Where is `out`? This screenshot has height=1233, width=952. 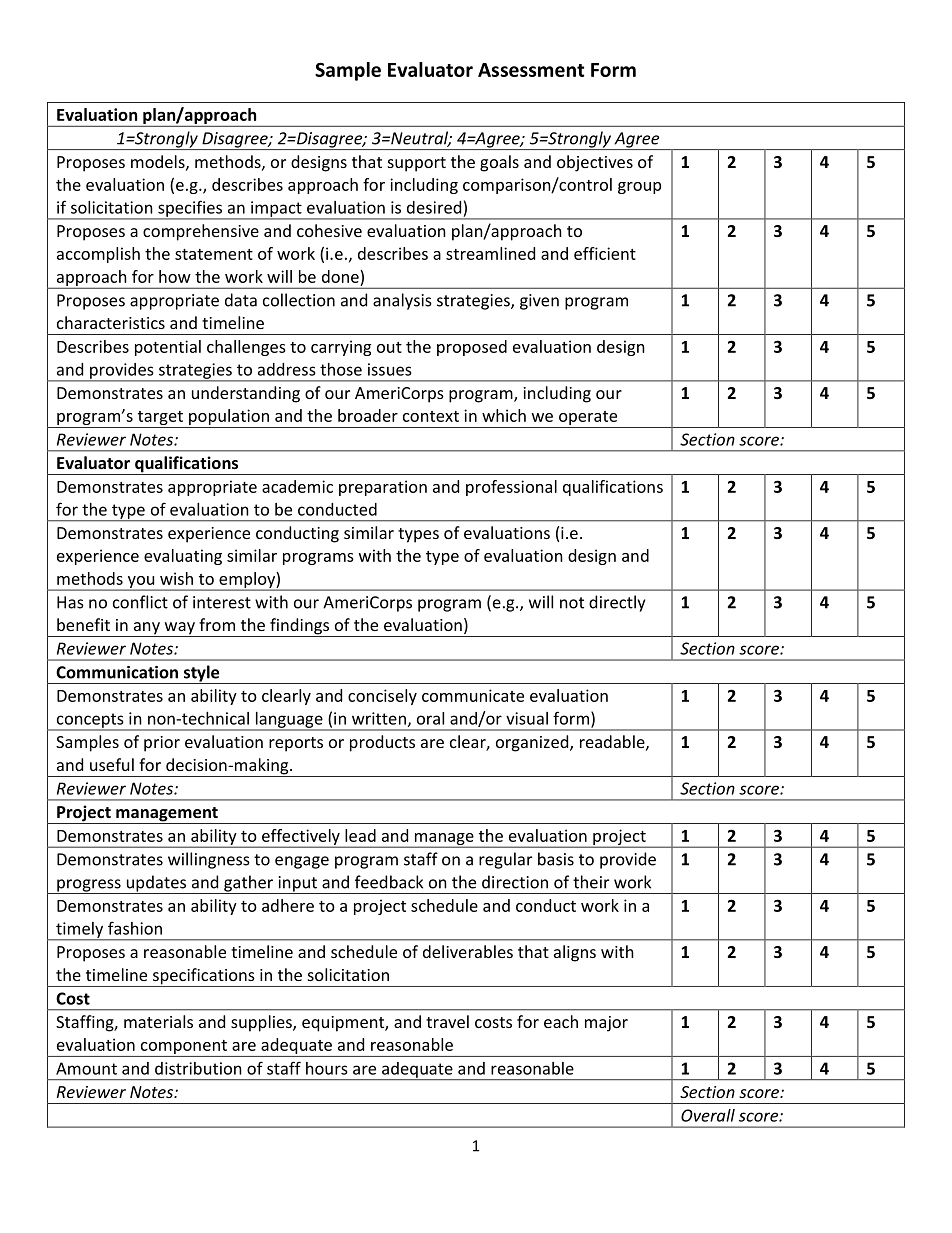 out is located at coordinates (389, 347).
